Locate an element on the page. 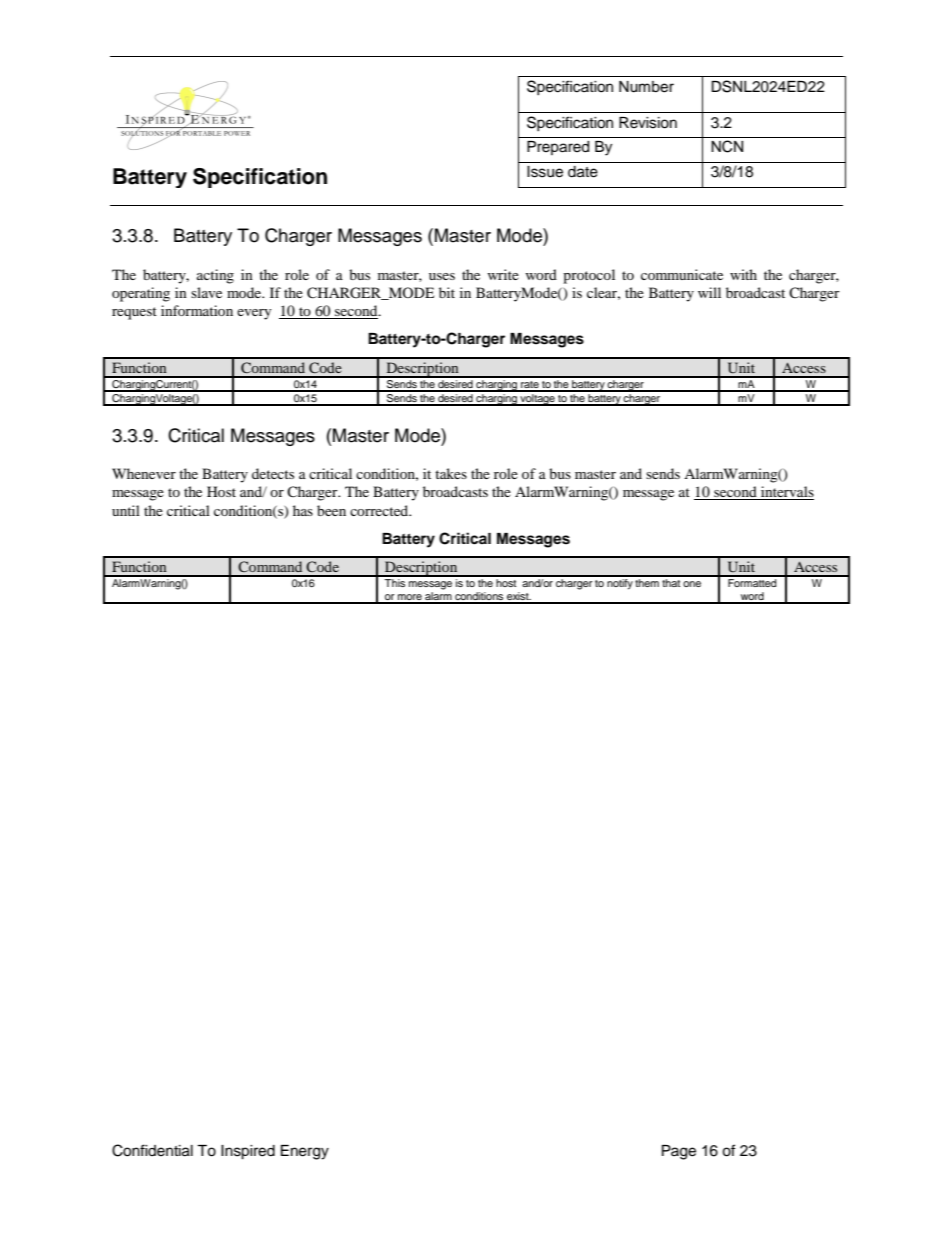 The image size is (952, 1233). more is located at coordinates (410, 598).
